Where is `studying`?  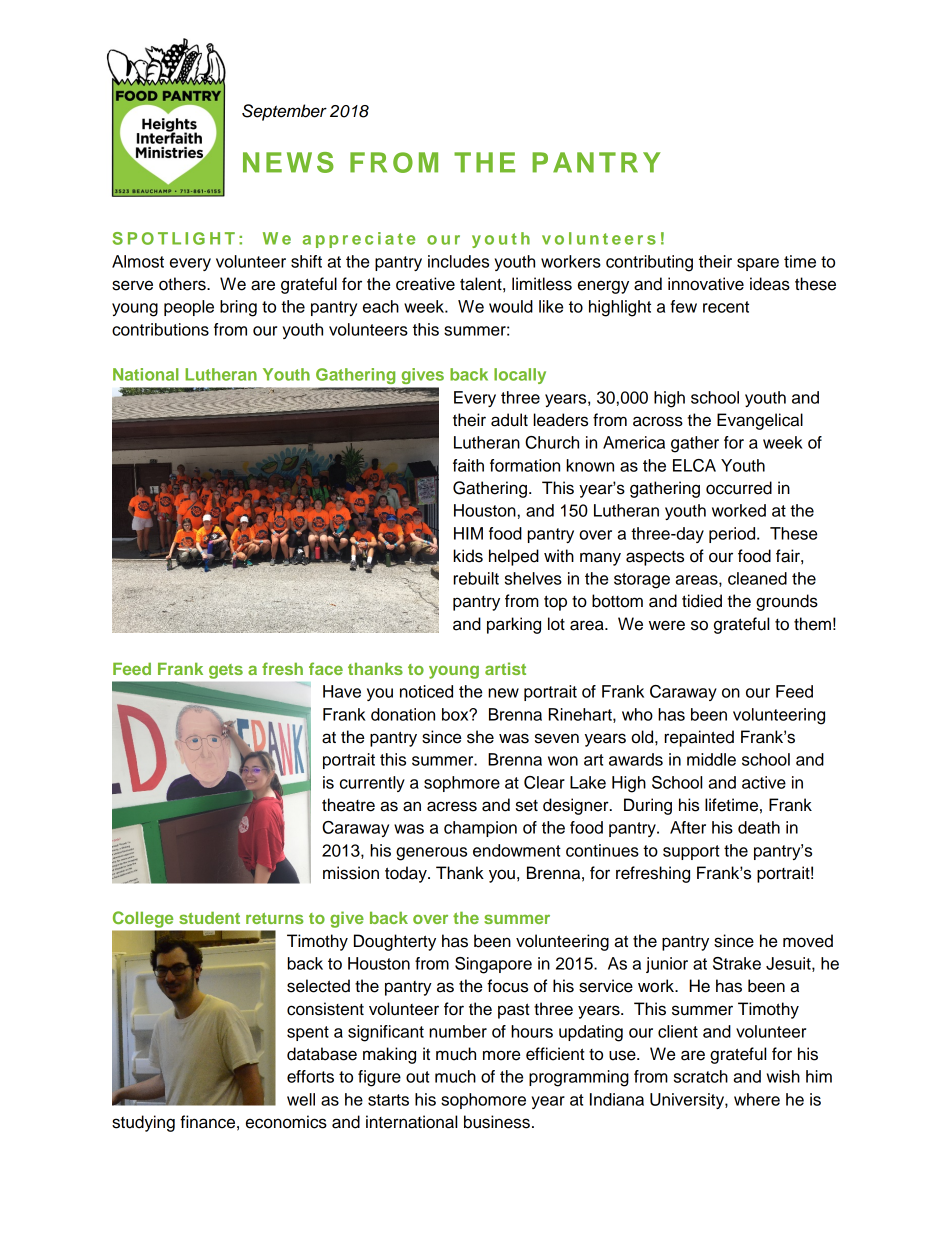
studying is located at coordinates (143, 1123).
